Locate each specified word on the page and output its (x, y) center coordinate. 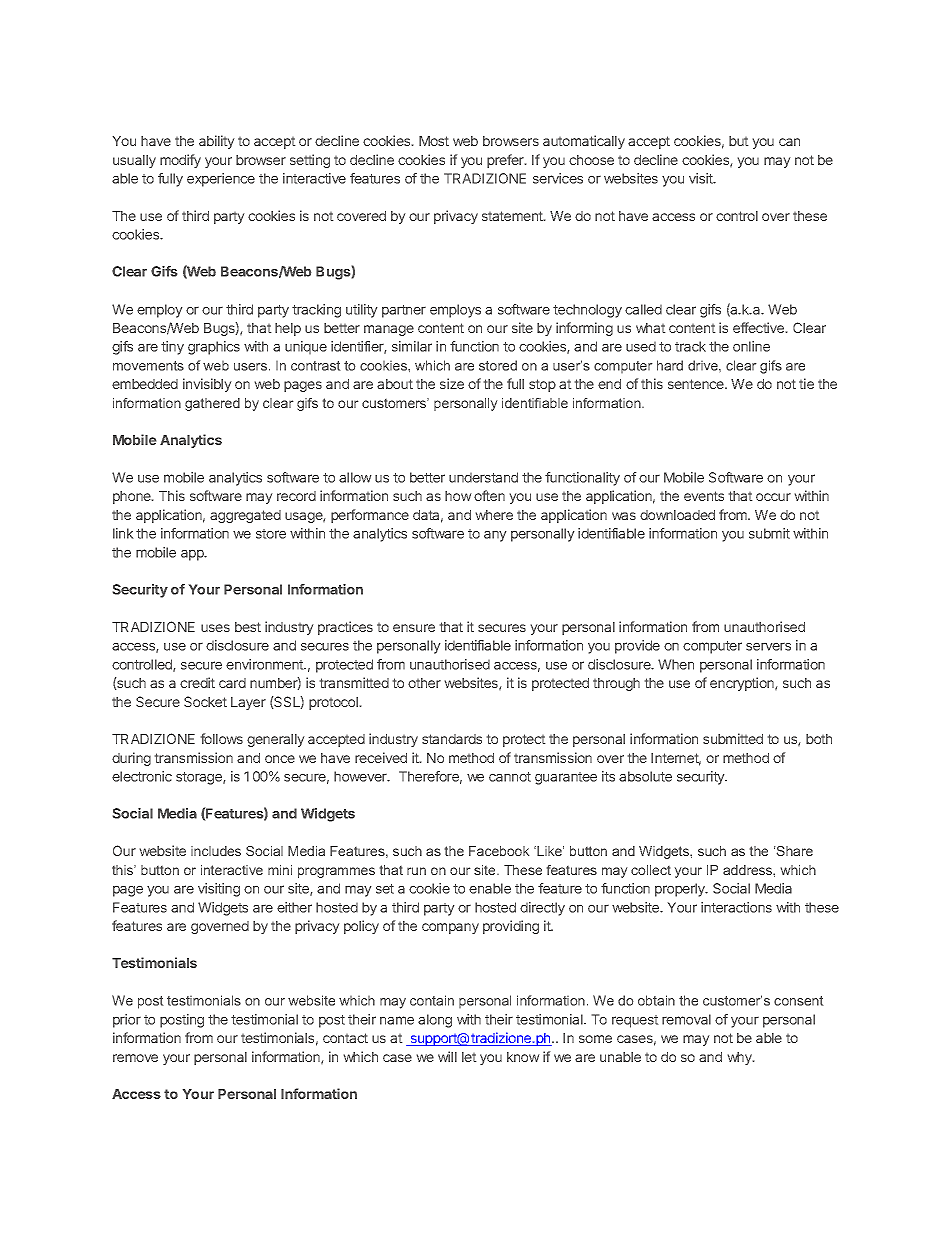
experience (221, 180)
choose (591, 160)
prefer (506, 161)
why (741, 1058)
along (435, 1021)
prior (127, 1021)
